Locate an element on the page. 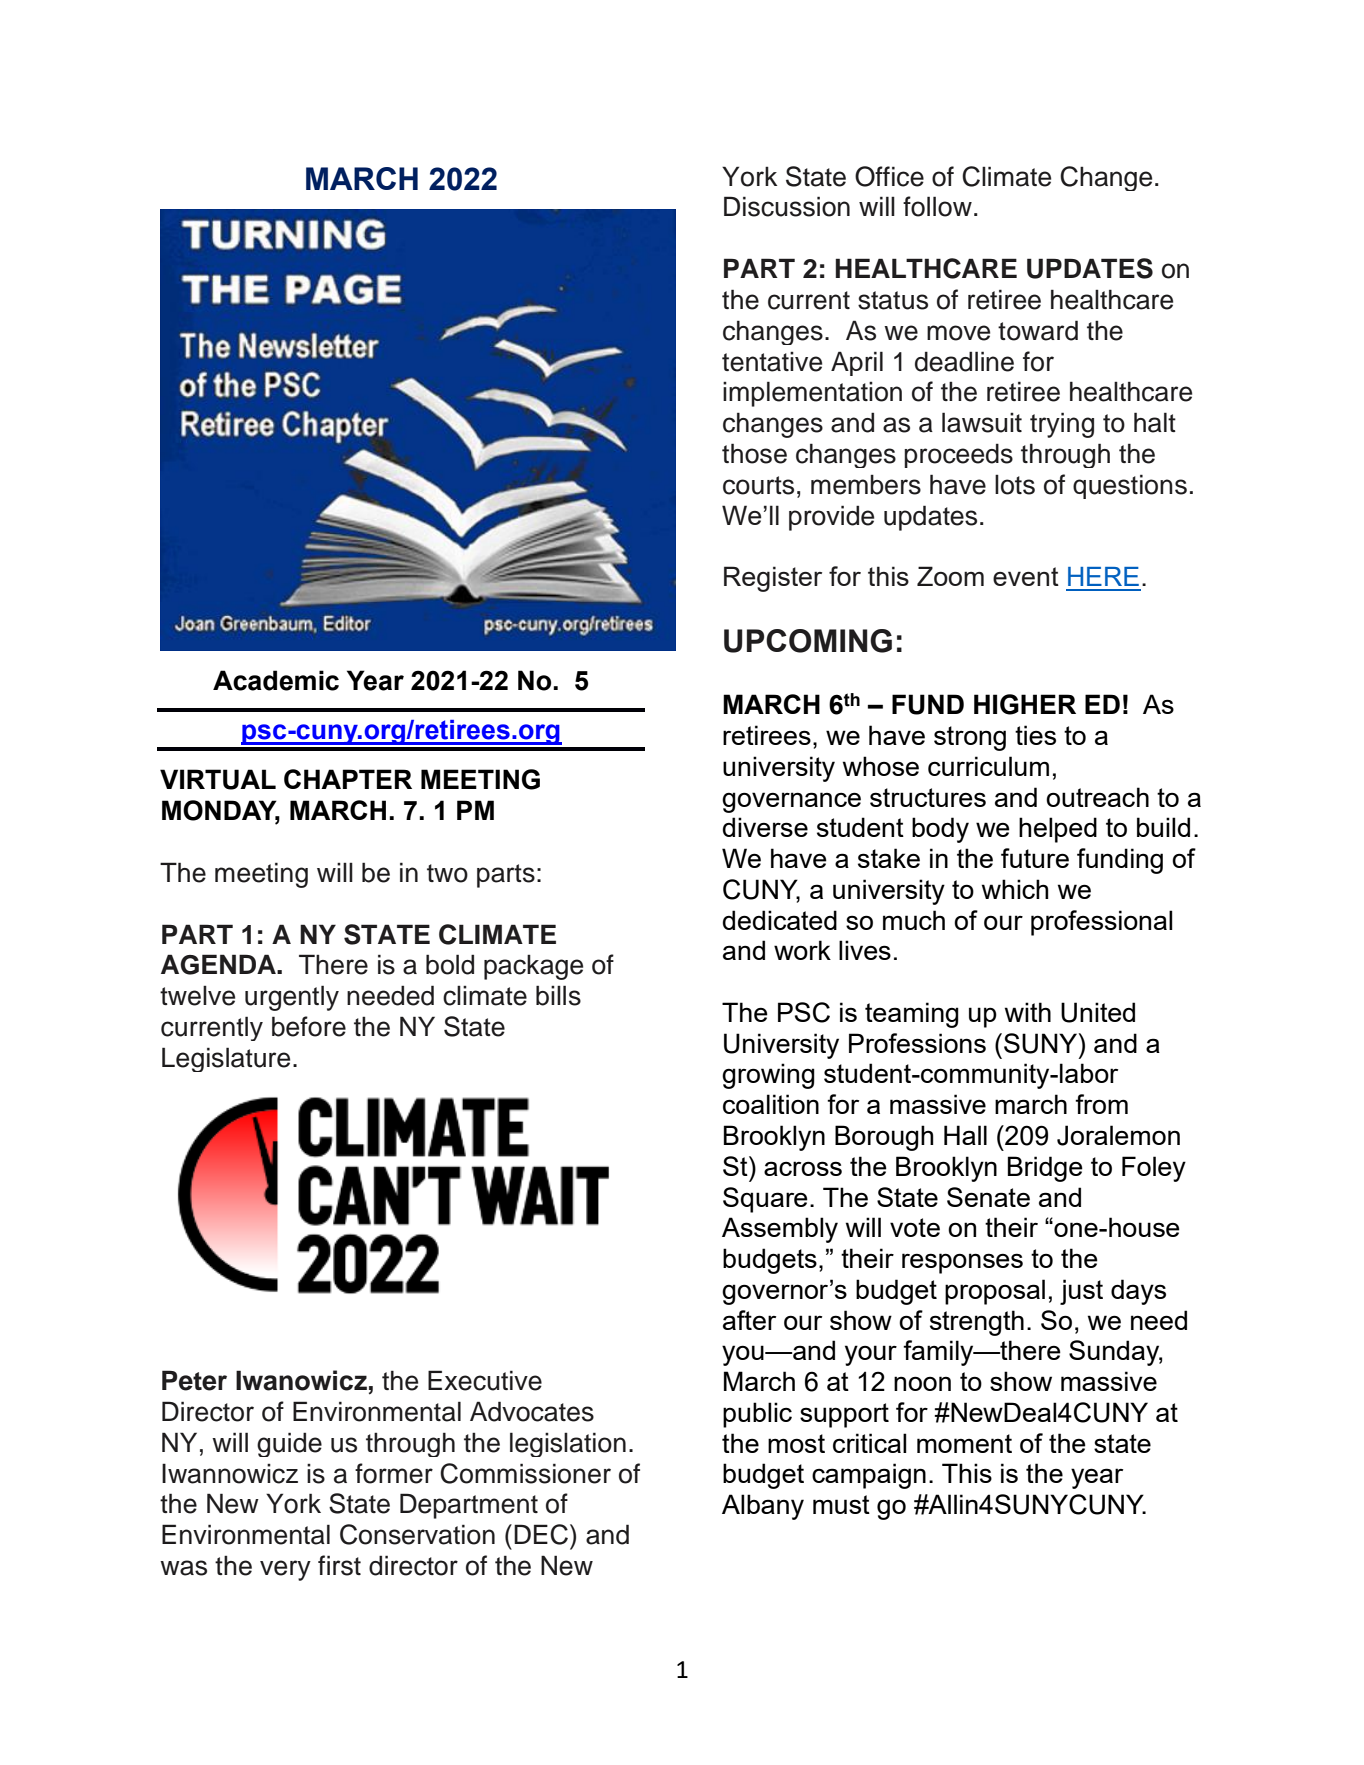 This page has height=1765, width=1364. Discussion is located at coordinates (787, 206).
